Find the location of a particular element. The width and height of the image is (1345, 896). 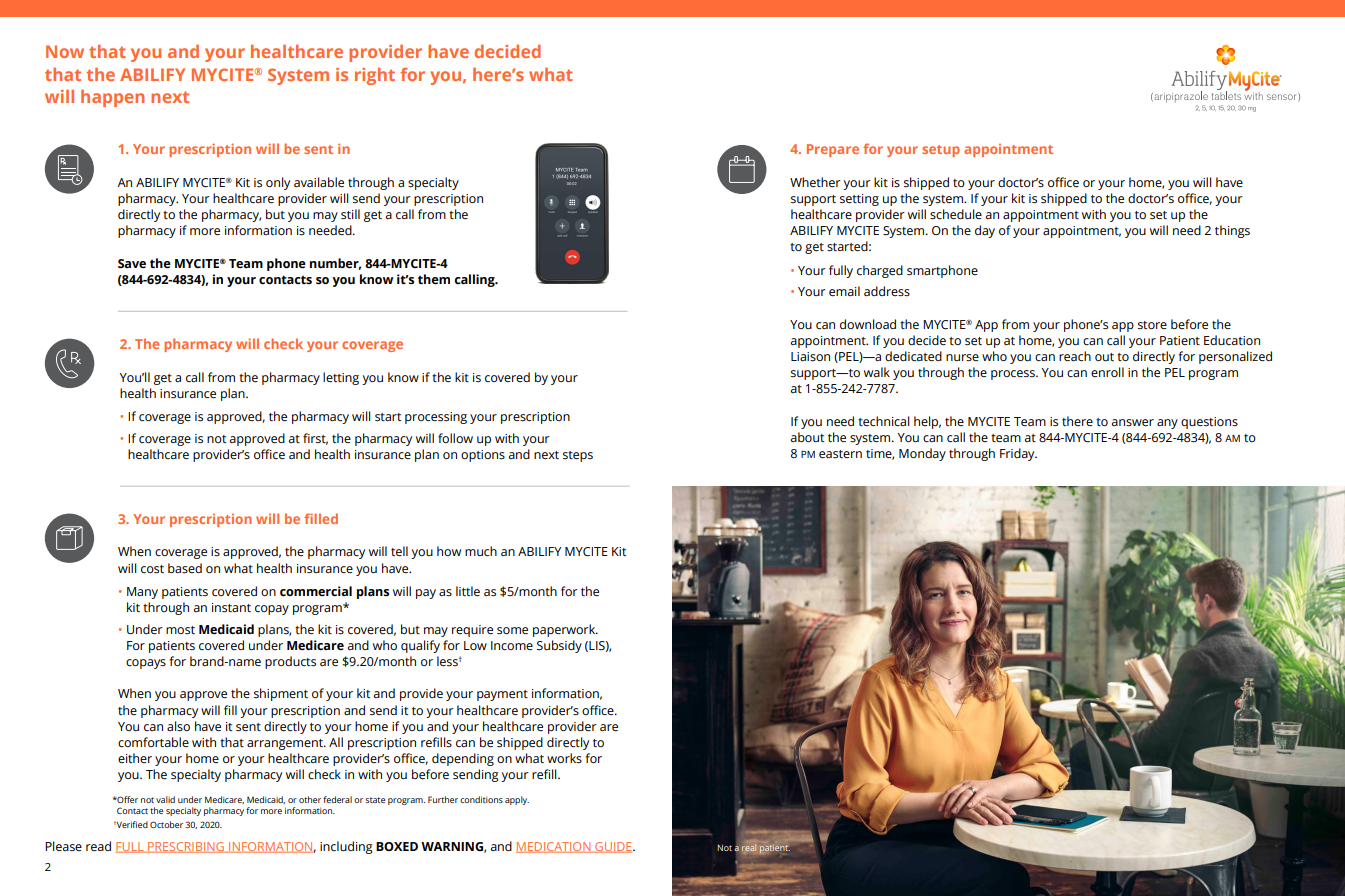

based is located at coordinates (185, 568).
